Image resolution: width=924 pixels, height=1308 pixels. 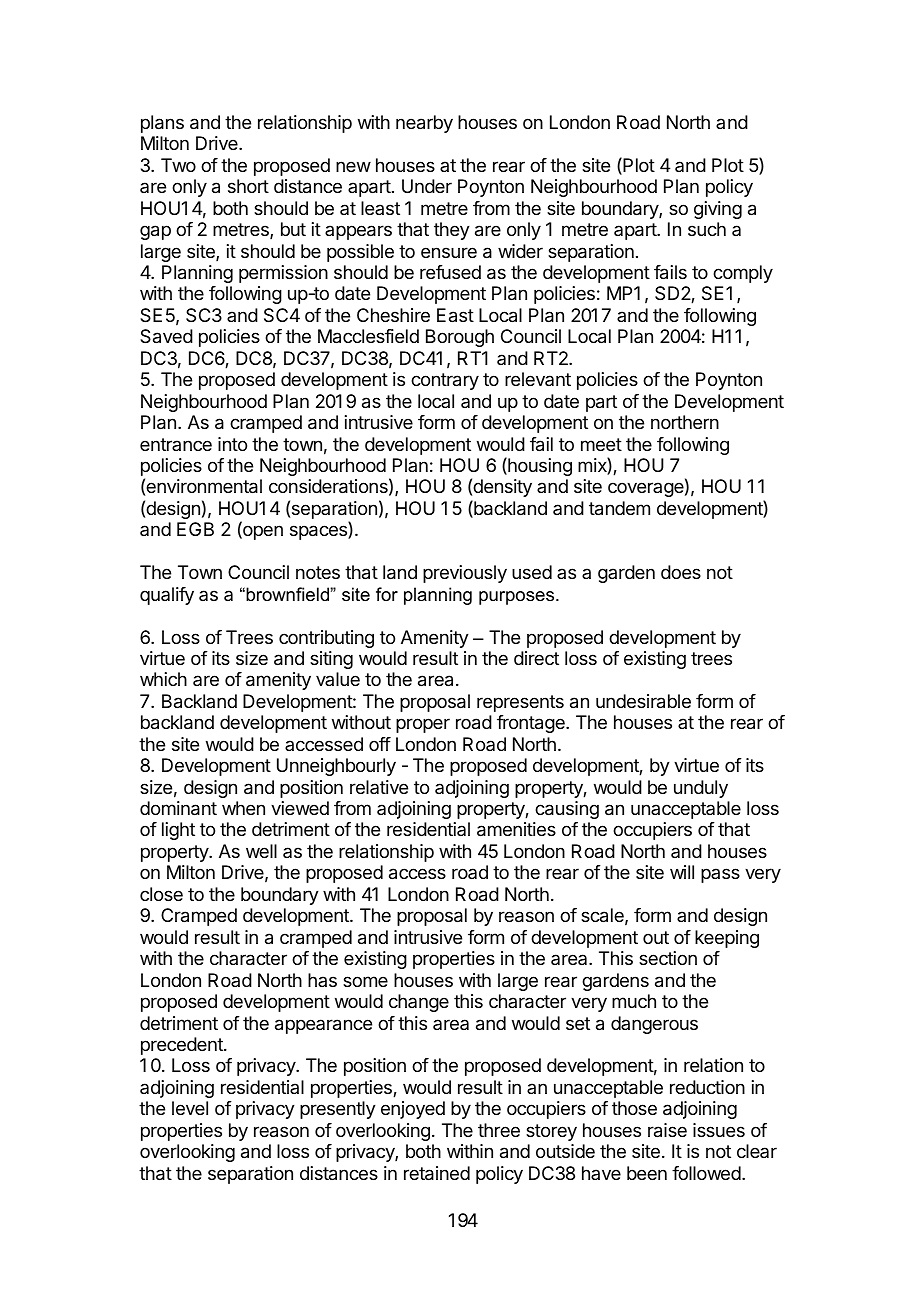 I want to click on raise, so click(x=667, y=1130).
